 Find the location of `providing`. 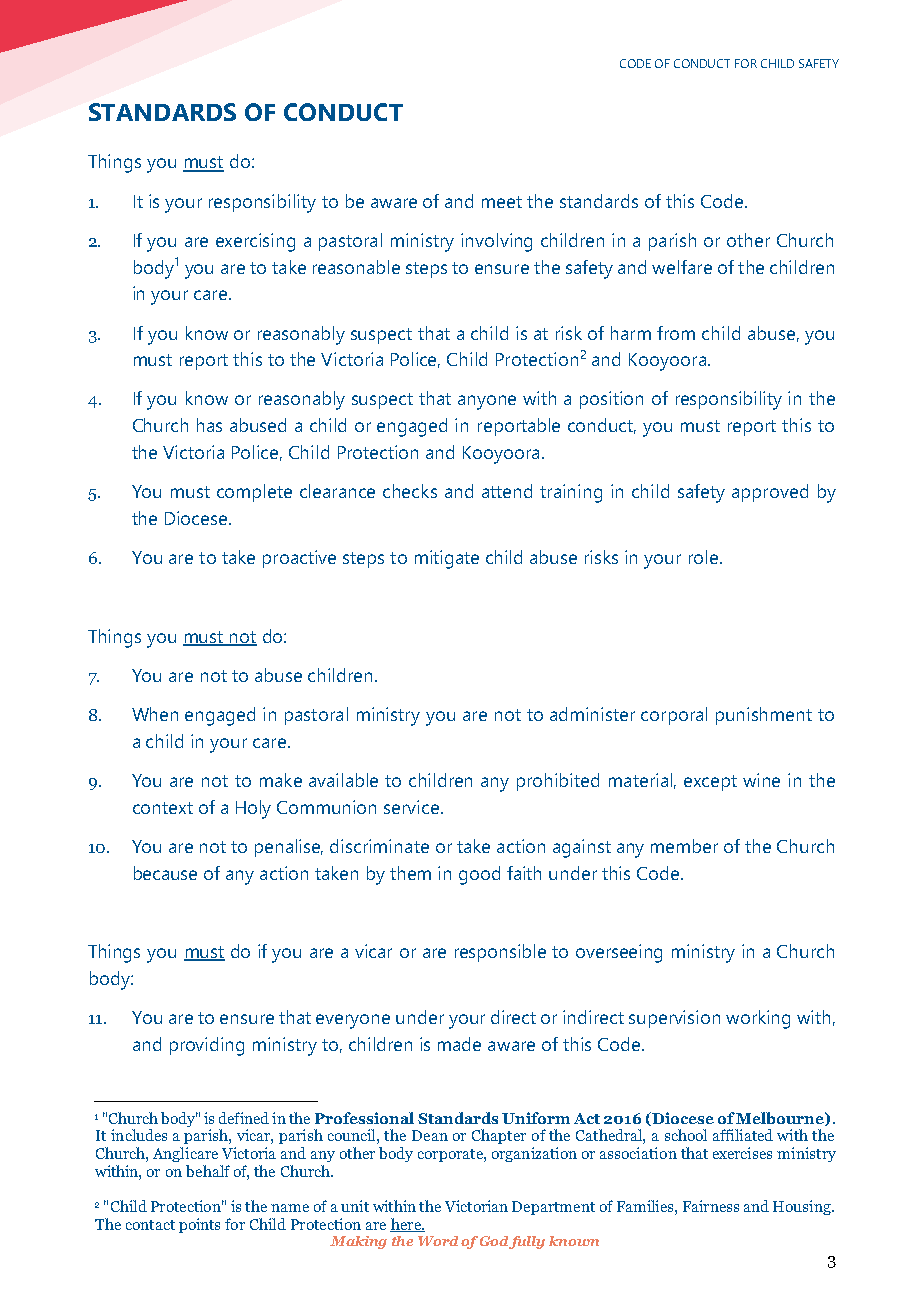

providing is located at coordinates (207, 1046).
